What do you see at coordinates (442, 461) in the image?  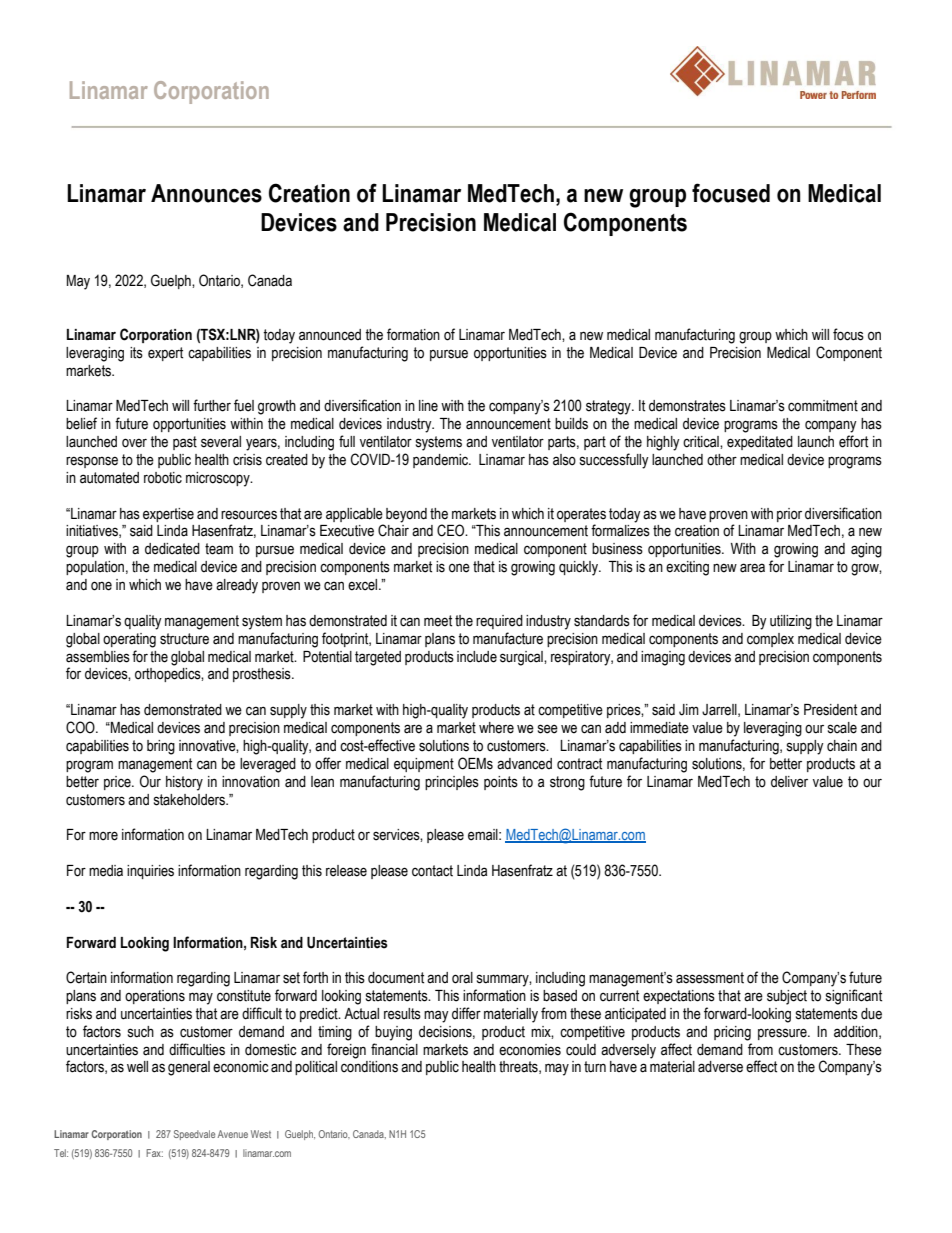 I see `pandemic` at bounding box center [442, 461].
